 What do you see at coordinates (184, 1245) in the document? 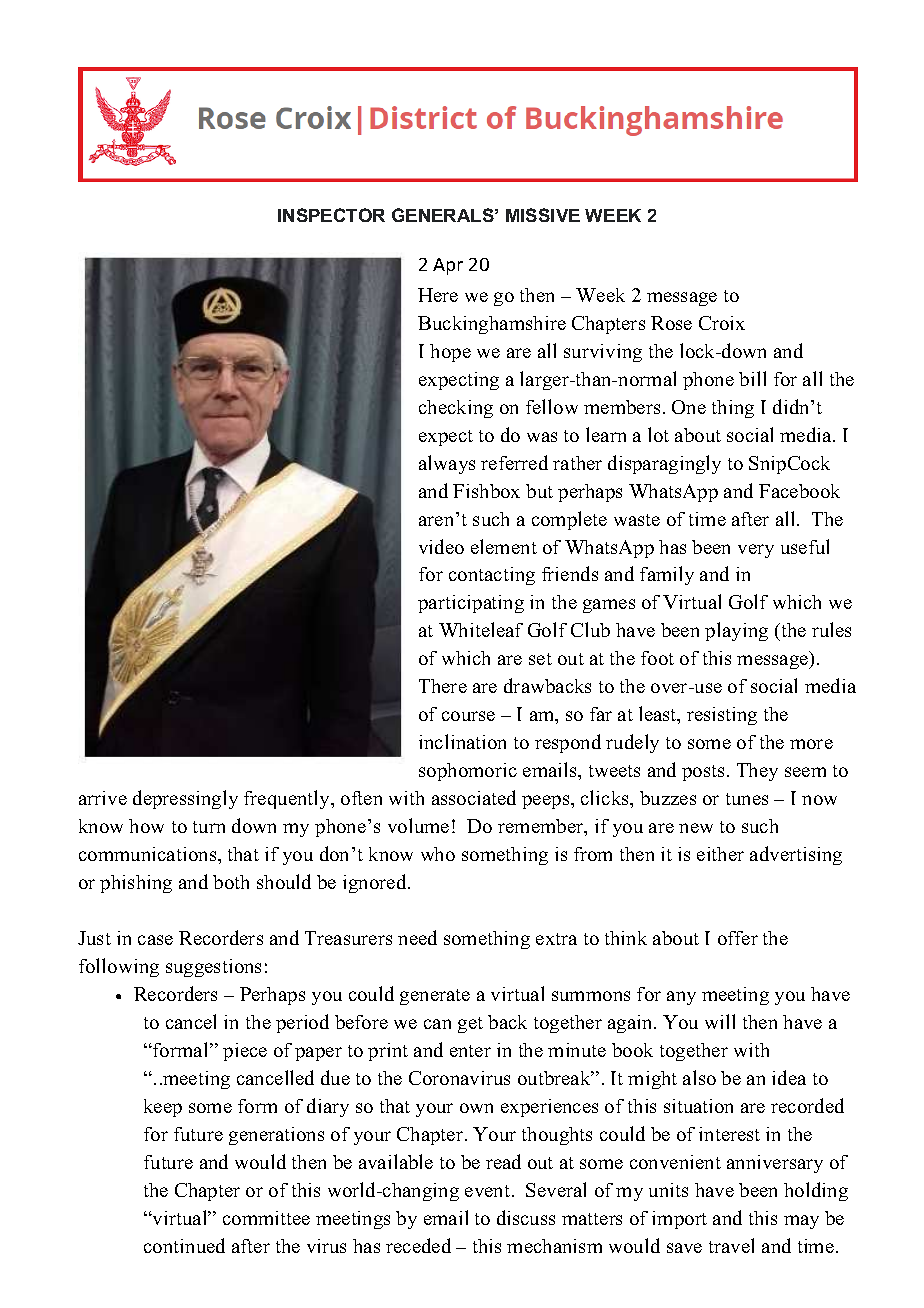
I see `continued` at bounding box center [184, 1245].
